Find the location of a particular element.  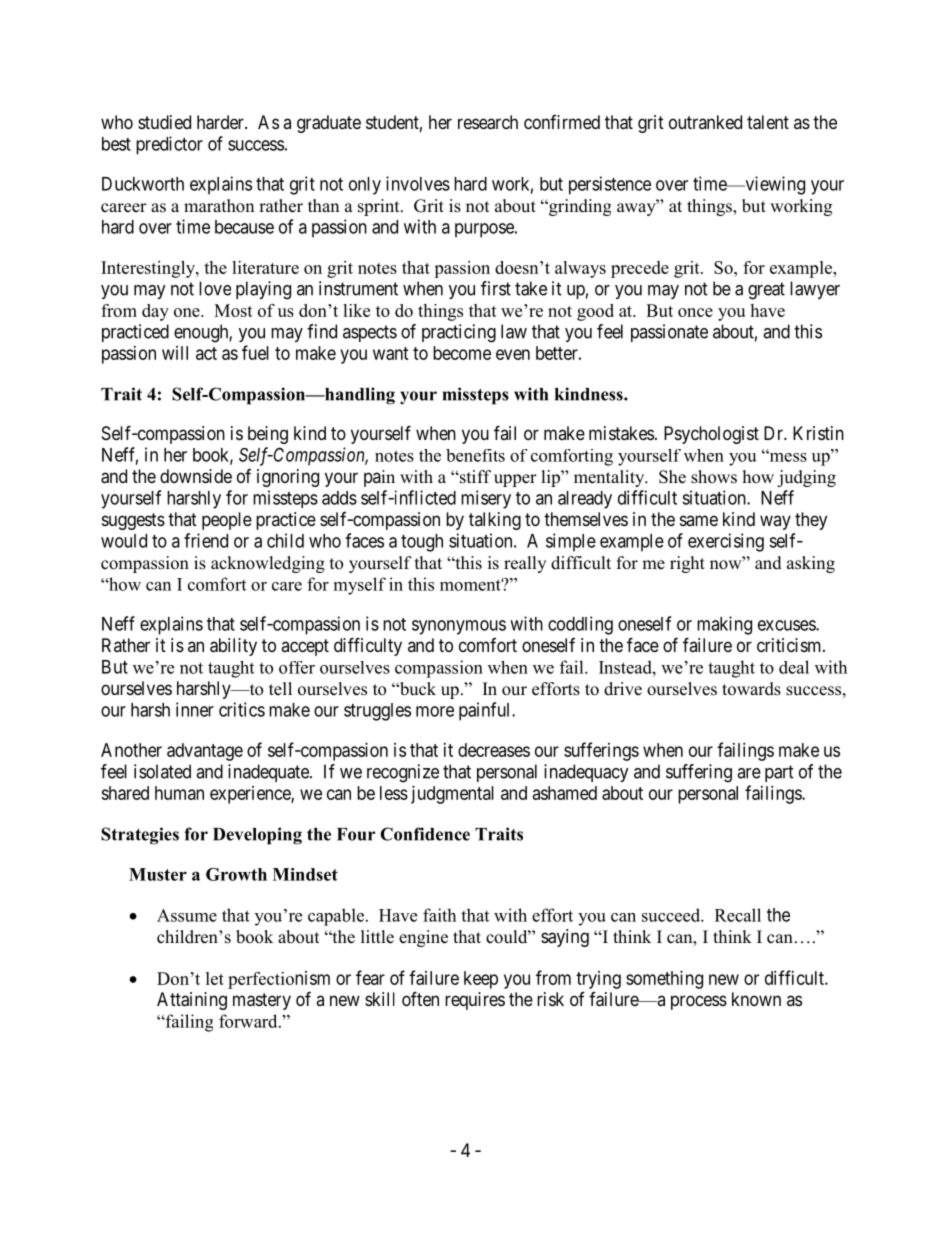

Attaining is located at coordinates (192, 1001).
